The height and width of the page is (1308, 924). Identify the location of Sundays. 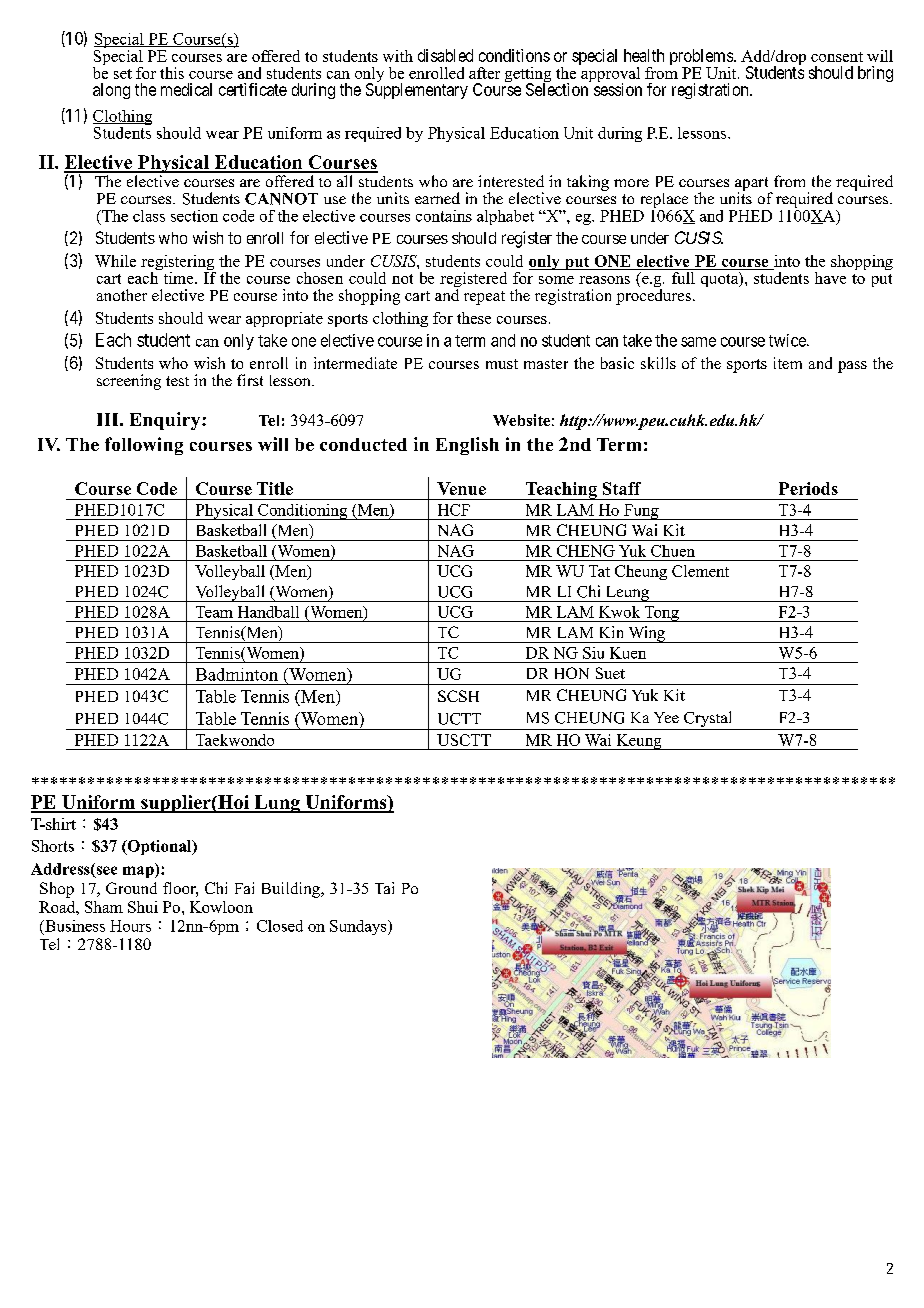
(359, 927).
